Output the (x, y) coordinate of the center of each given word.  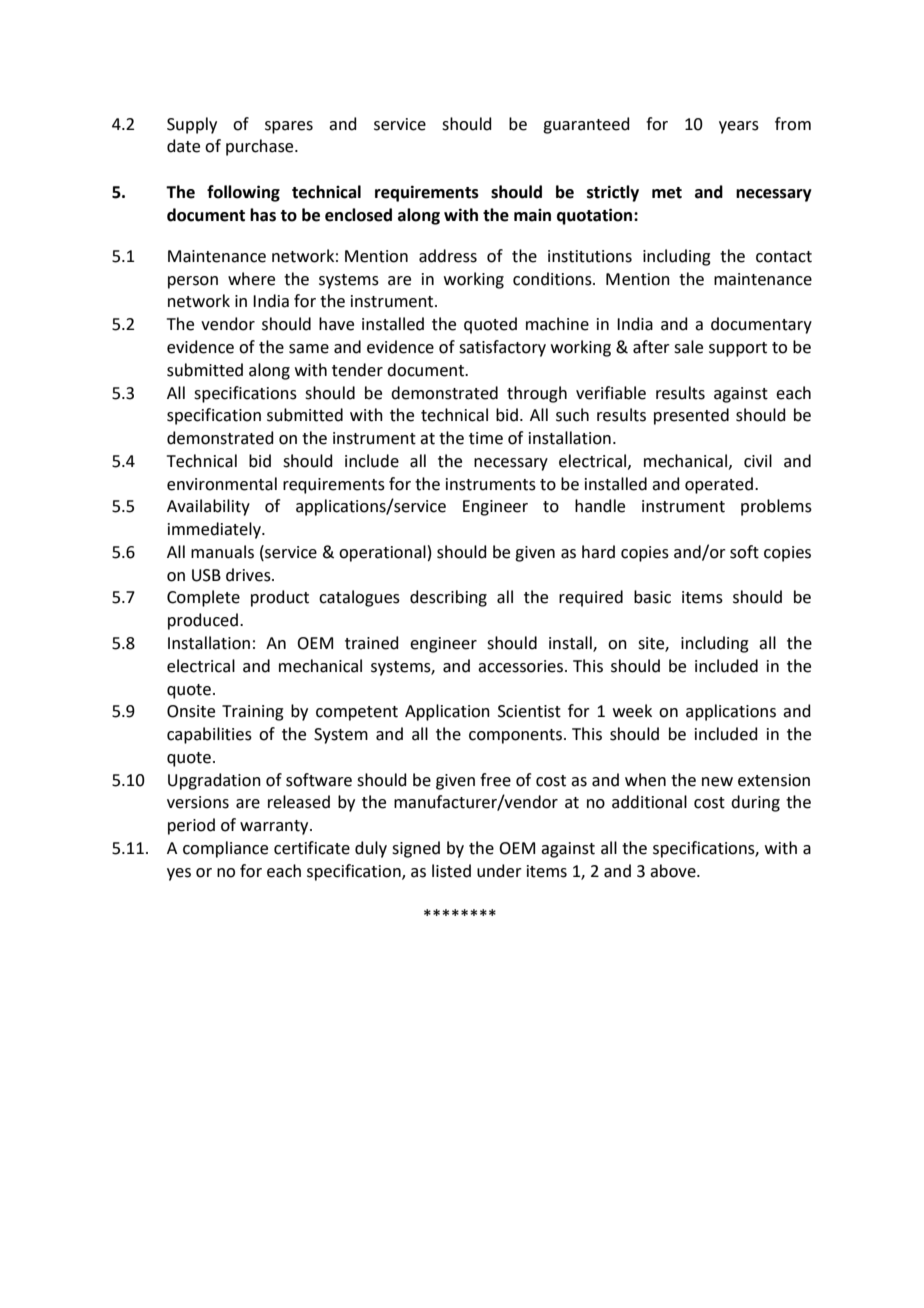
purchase (261, 147)
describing (448, 598)
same (309, 349)
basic (652, 597)
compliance (225, 849)
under (499, 871)
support (738, 349)
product (280, 598)
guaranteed (586, 125)
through (537, 394)
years (739, 127)
